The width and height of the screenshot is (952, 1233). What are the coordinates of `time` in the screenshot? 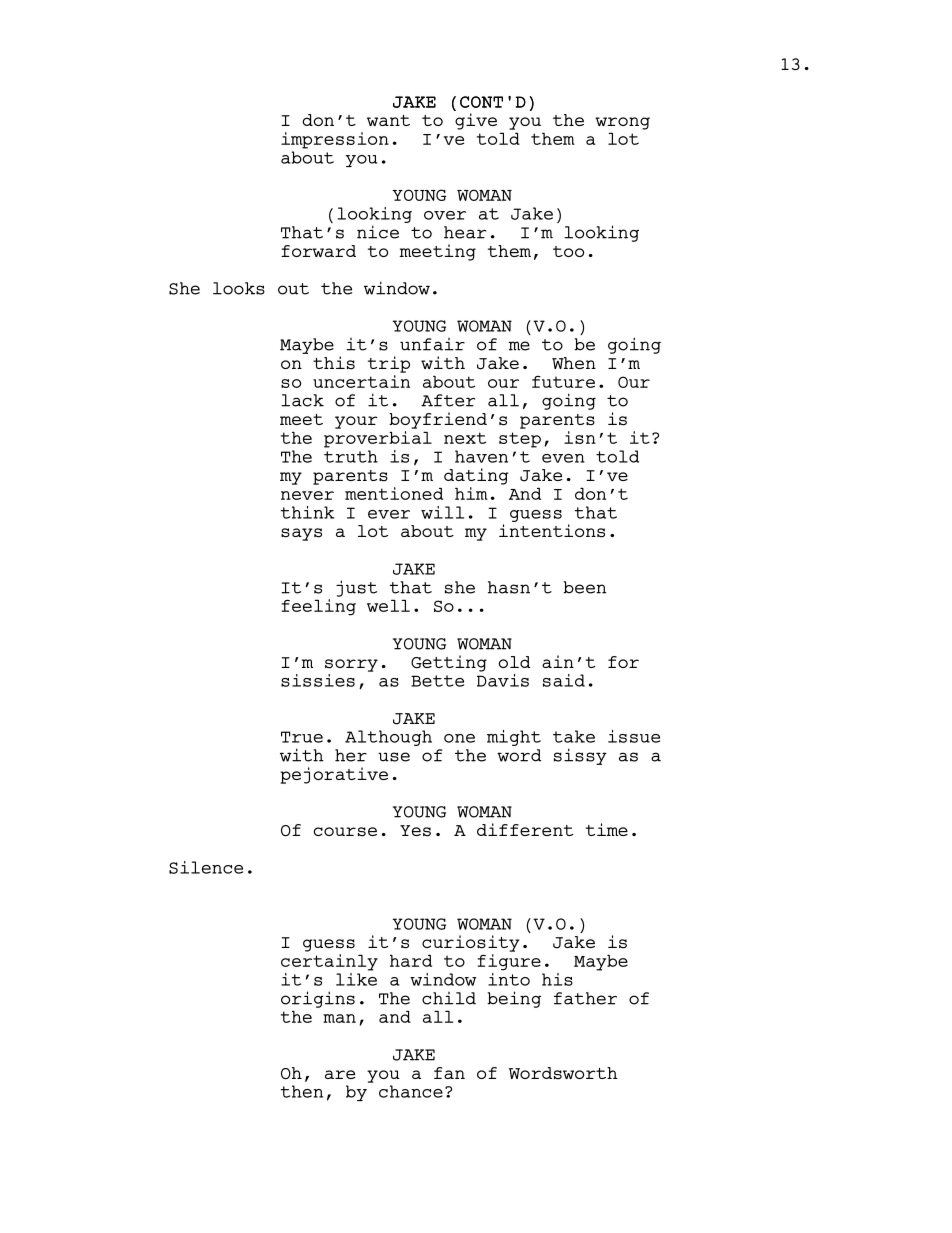 It's located at (607, 829).
